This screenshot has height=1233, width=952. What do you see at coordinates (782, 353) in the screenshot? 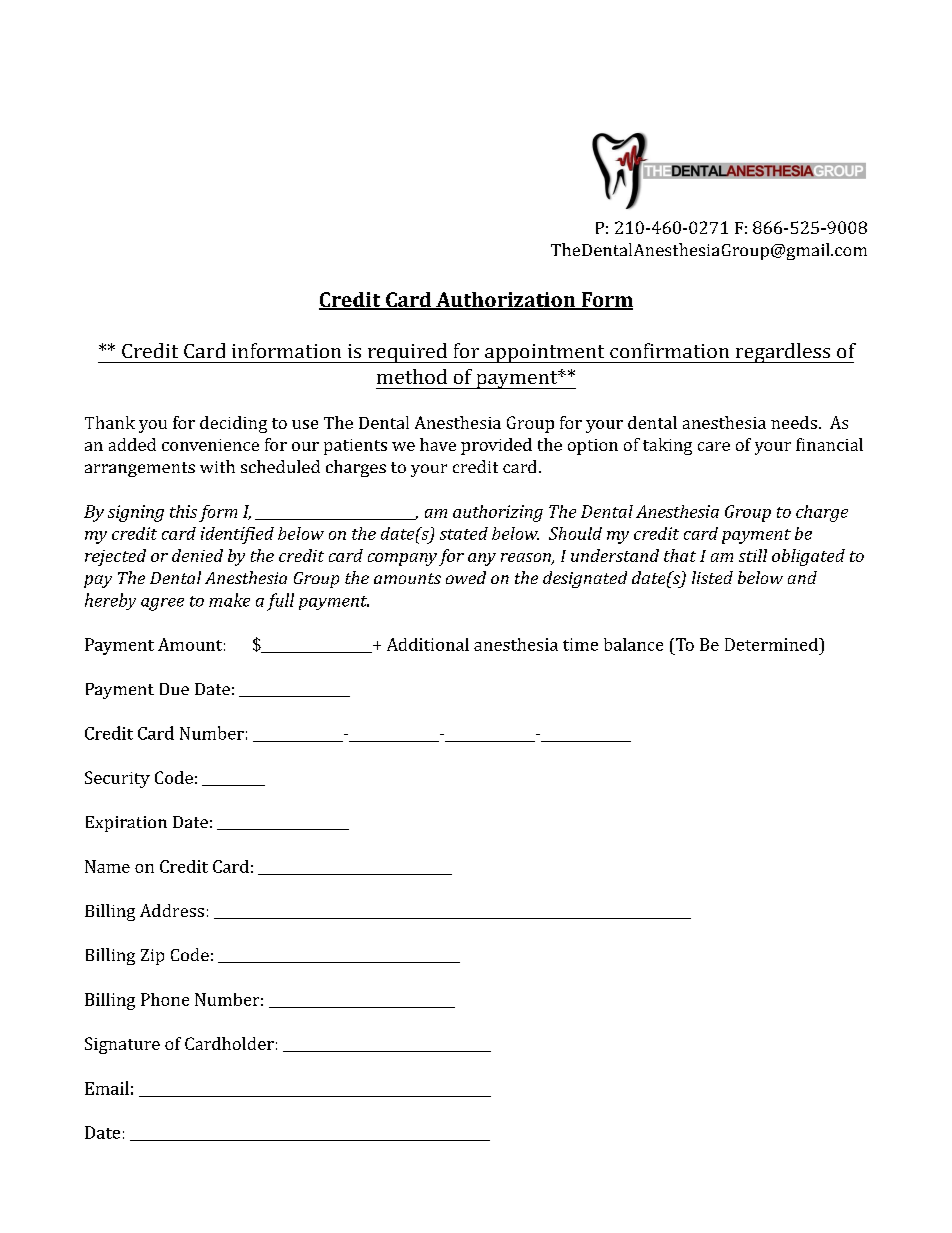
I see `regardless` at bounding box center [782, 353].
